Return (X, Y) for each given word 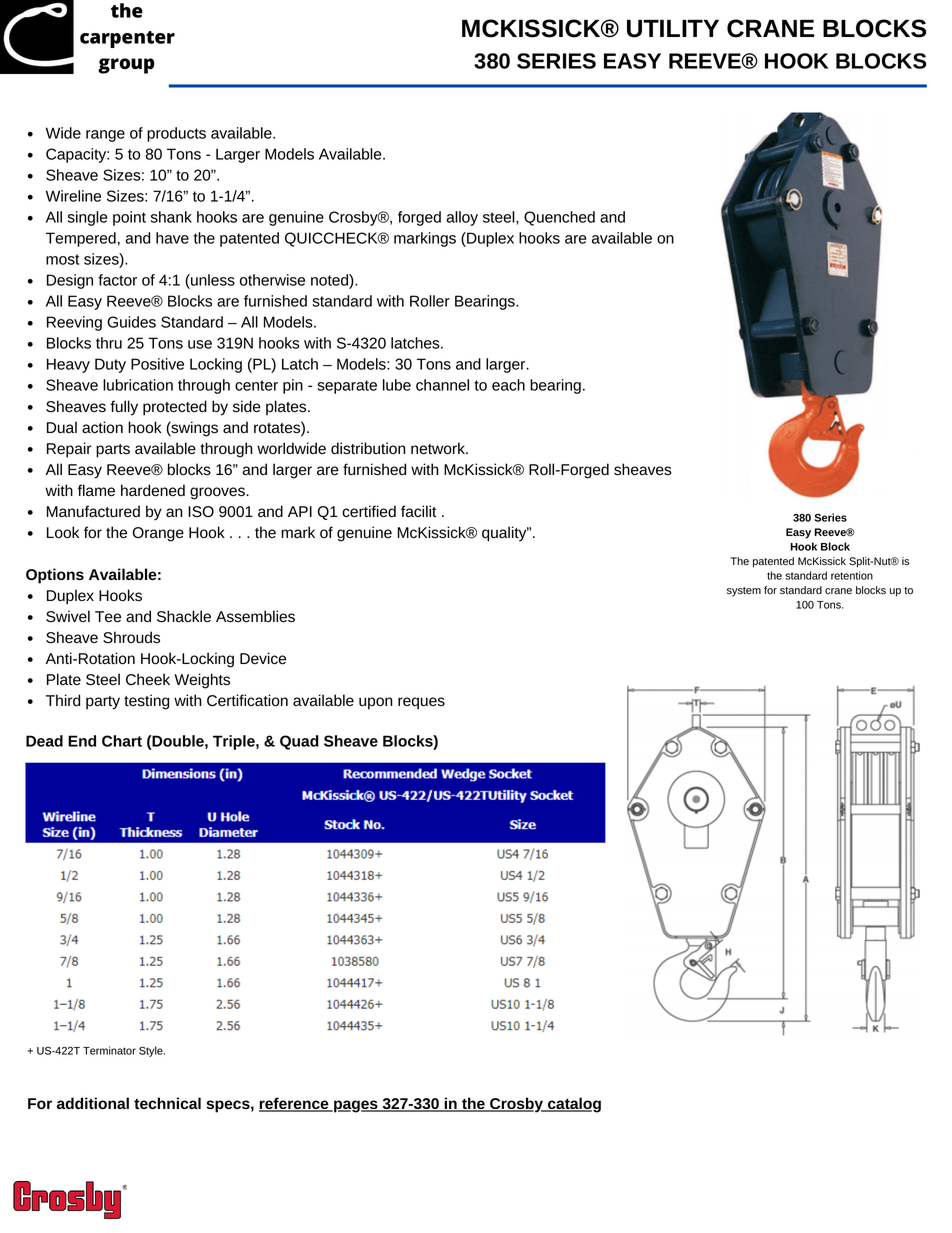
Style (152, 1051)
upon (375, 703)
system (744, 592)
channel (442, 385)
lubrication (138, 385)
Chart (122, 741)
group (126, 66)
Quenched (559, 218)
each (508, 385)
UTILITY (673, 28)
